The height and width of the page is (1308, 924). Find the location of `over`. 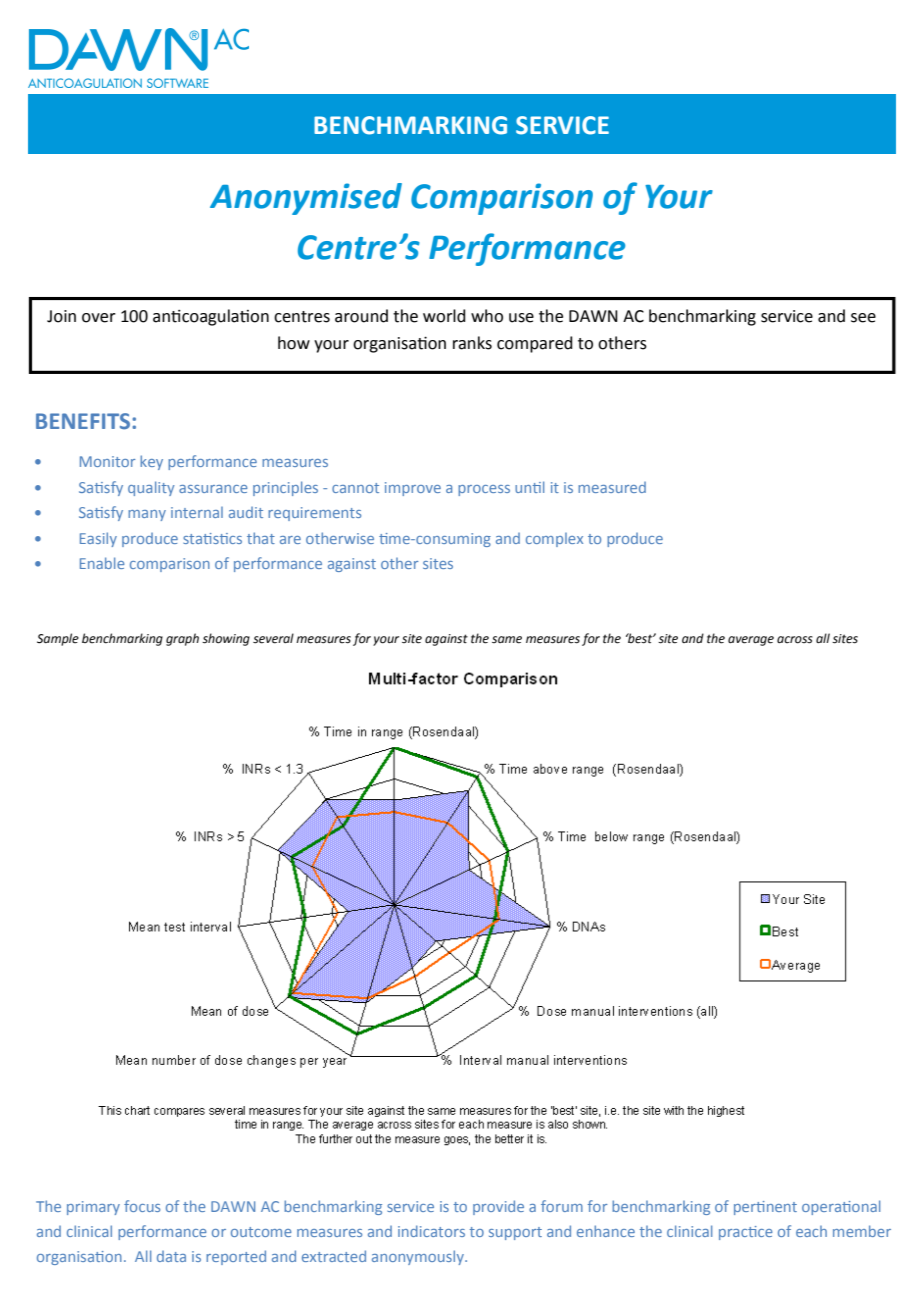

over is located at coordinates (99, 318).
